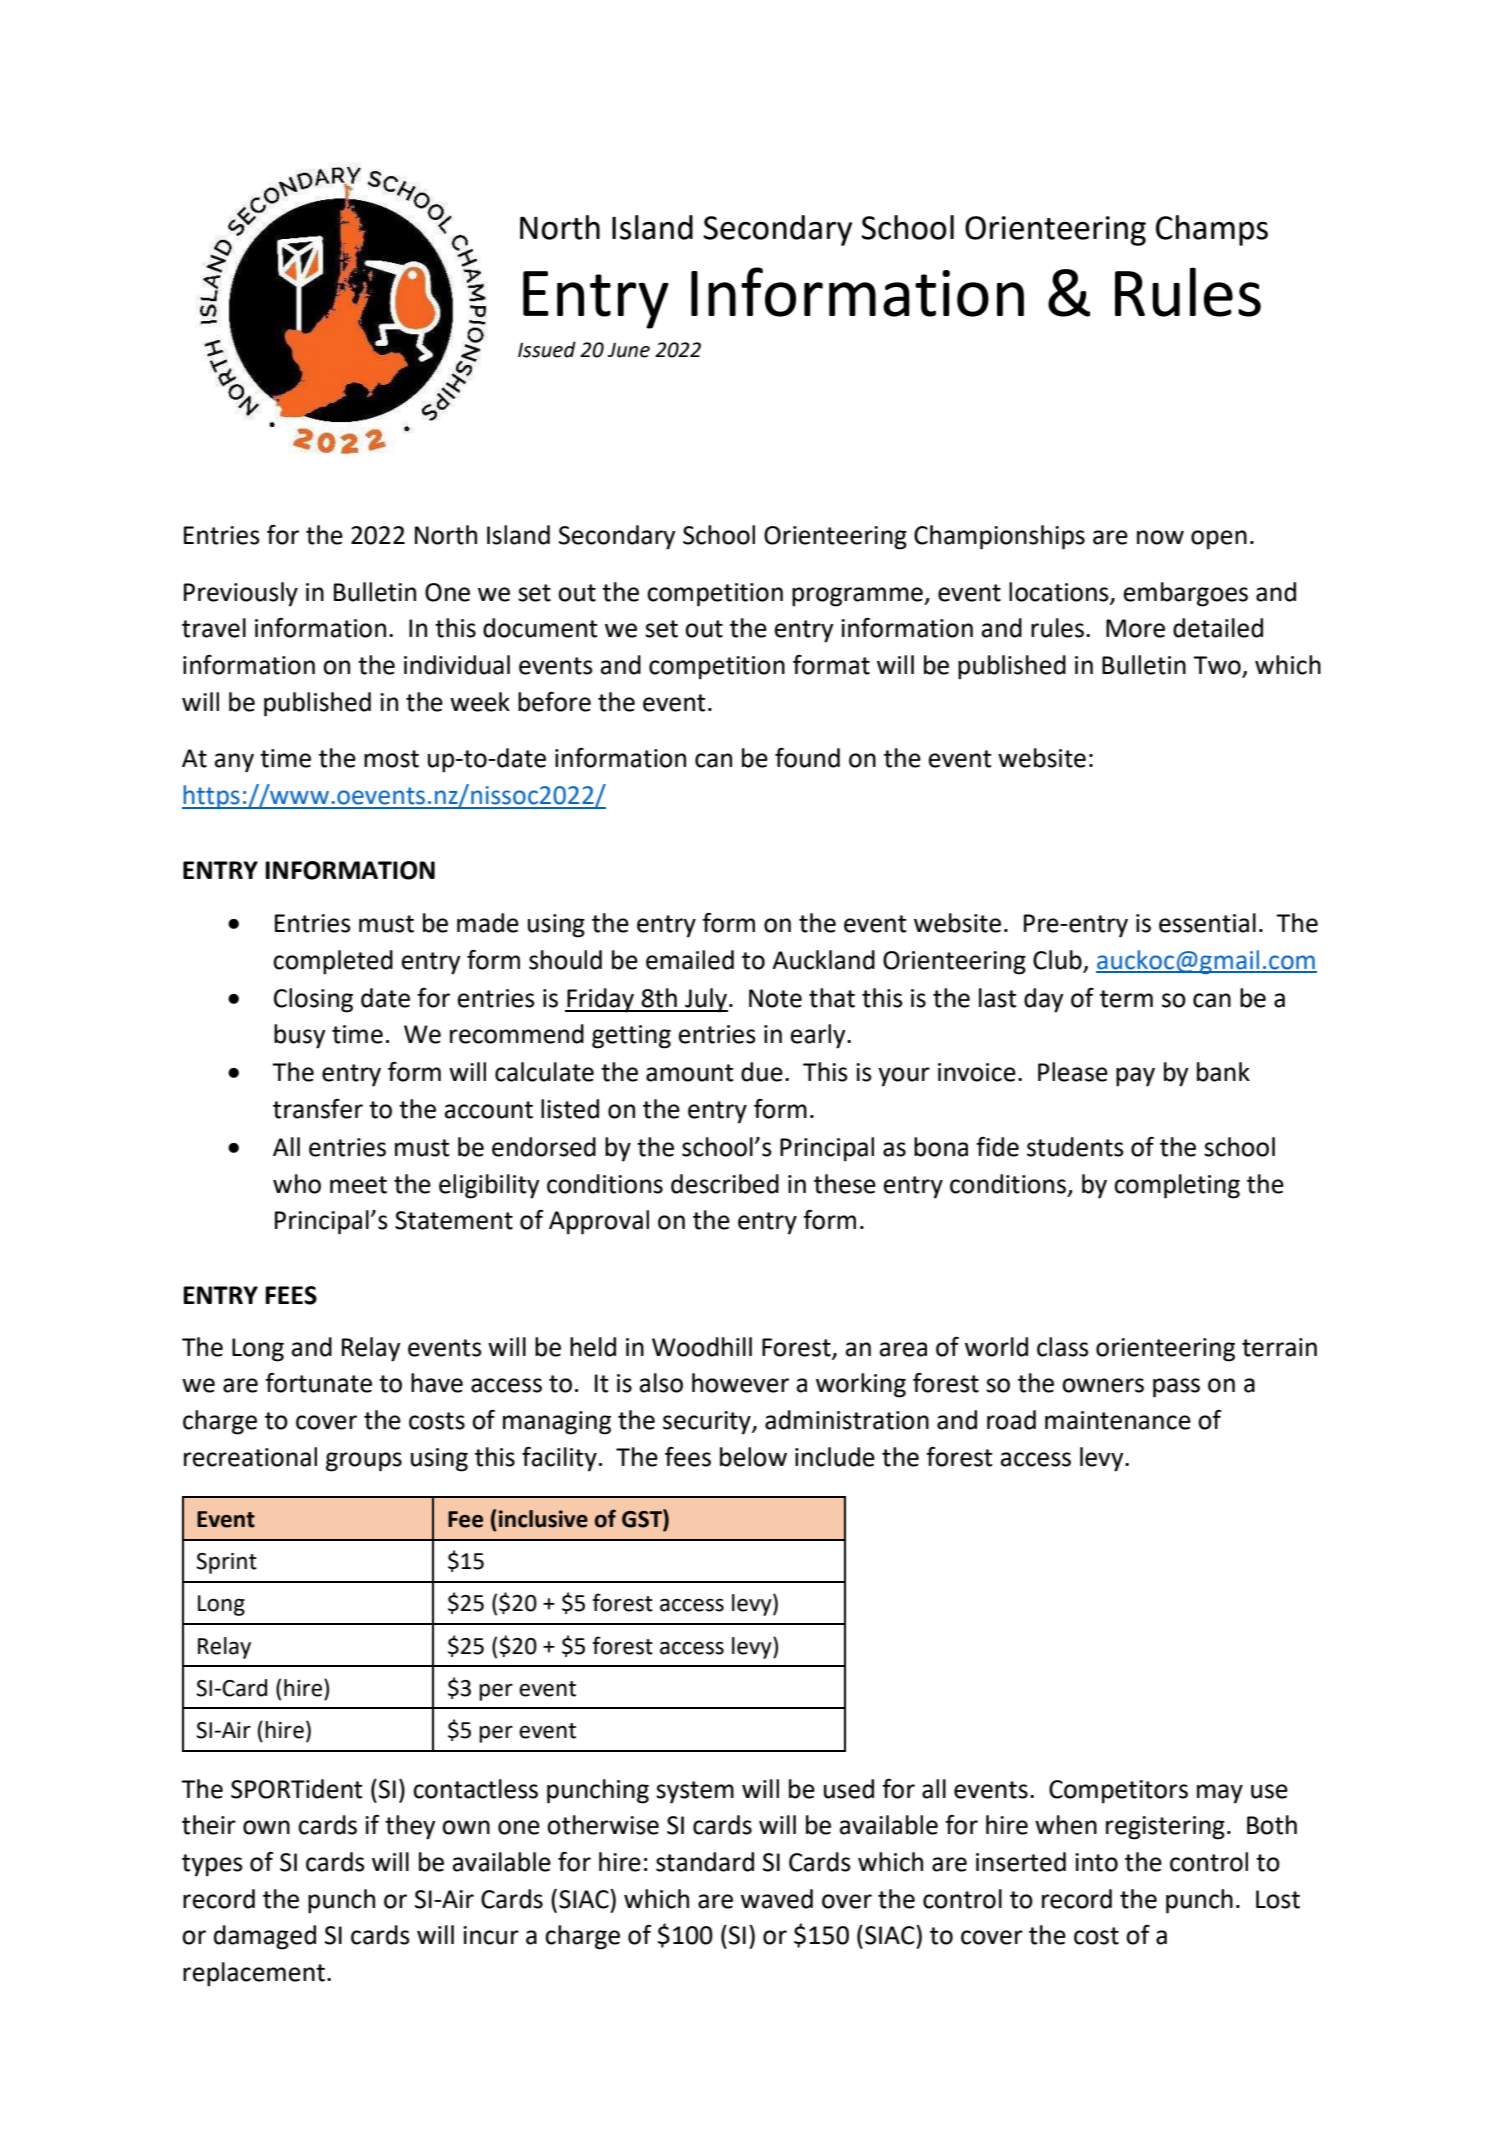 Image resolution: width=1504 pixels, height=2129 pixels. I want to click on Issued, so click(547, 349).
